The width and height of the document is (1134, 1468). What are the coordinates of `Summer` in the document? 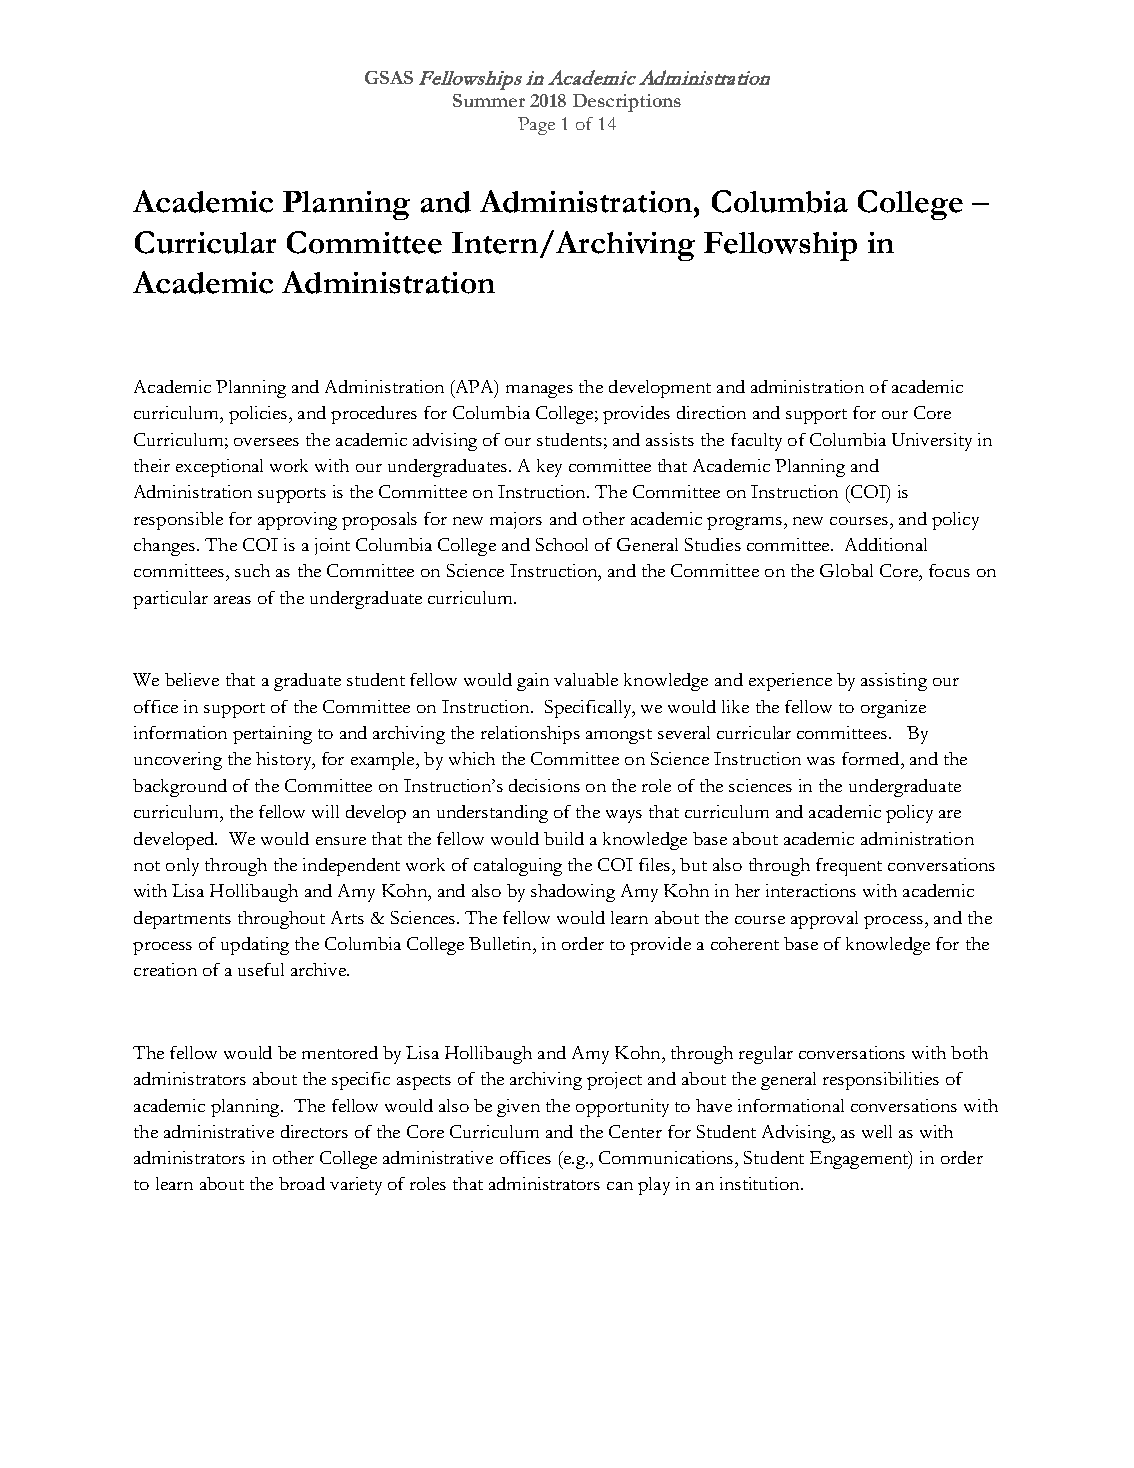 It's located at (489, 100).
